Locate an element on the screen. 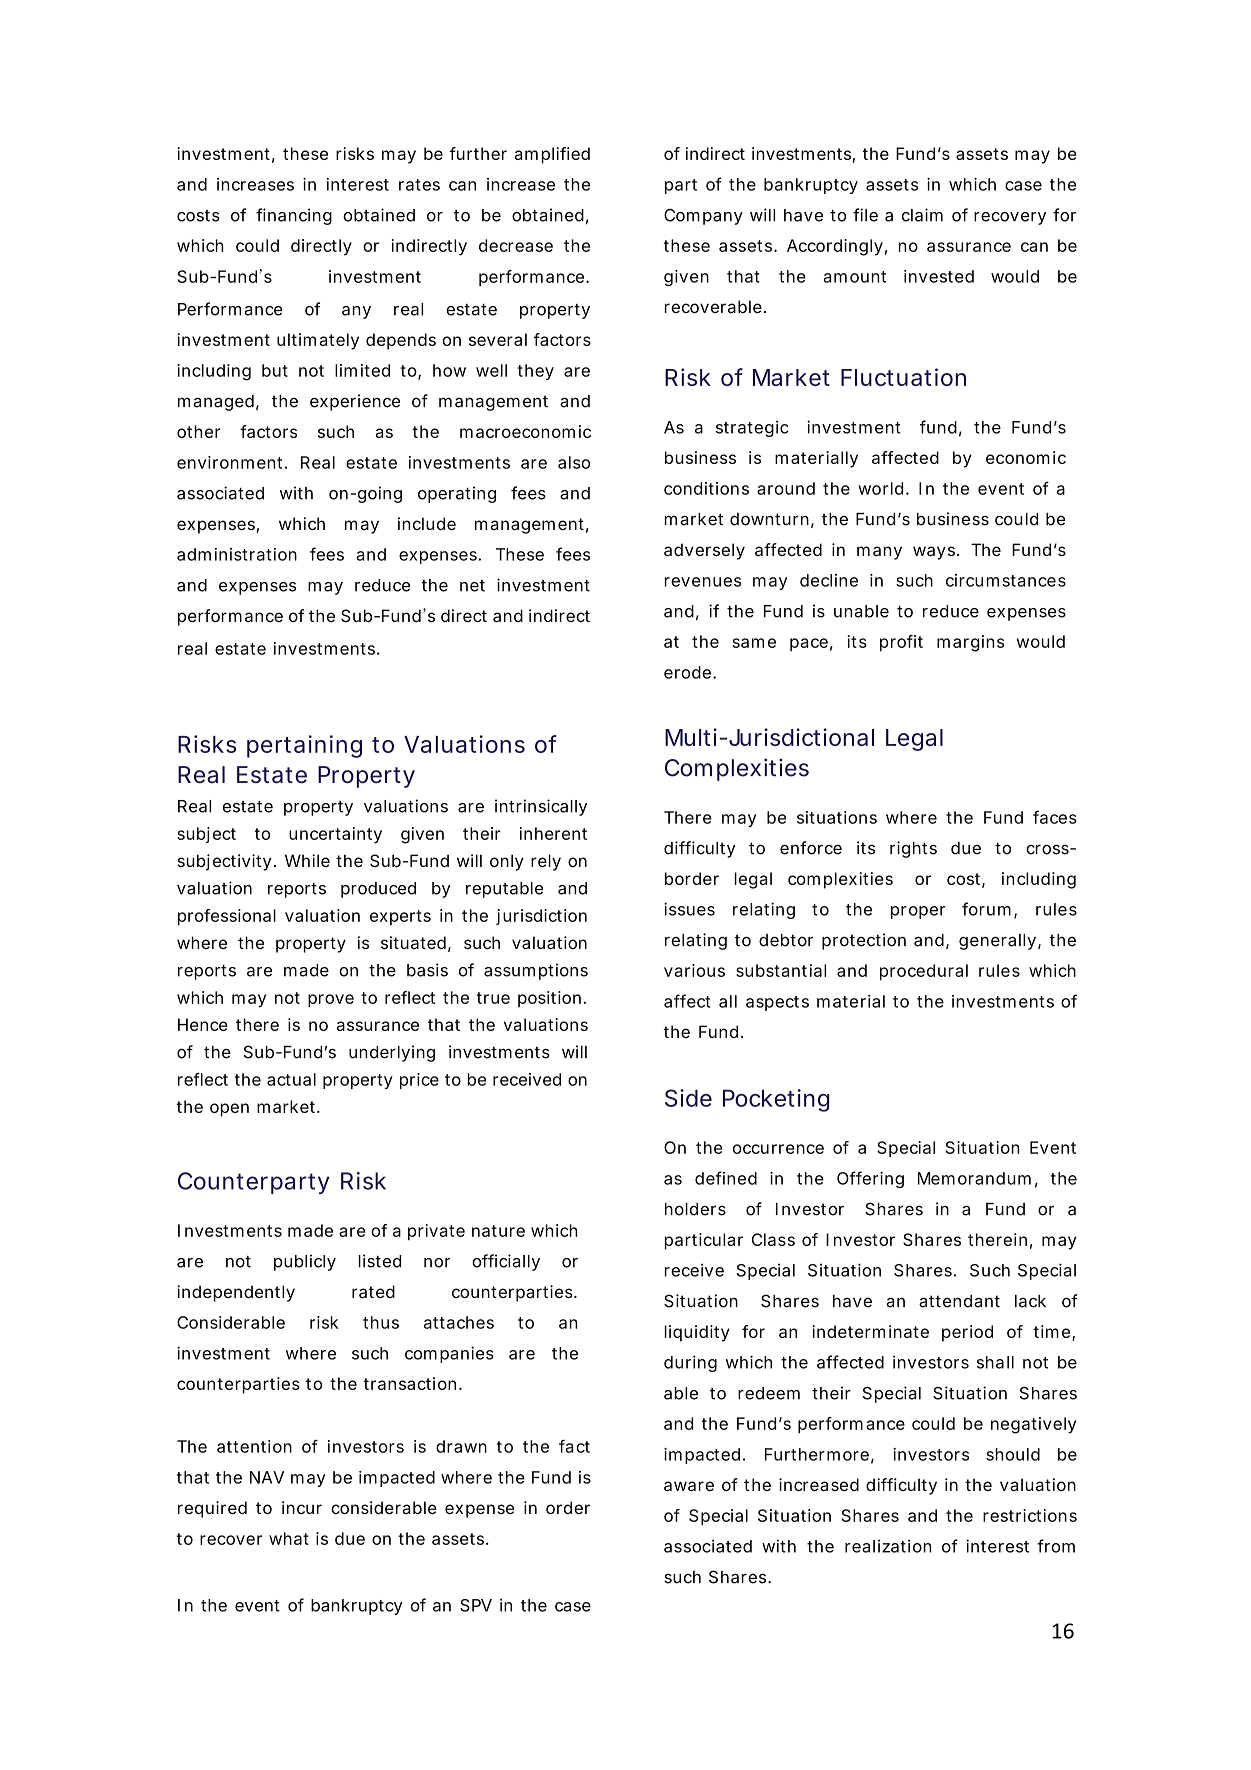 Image resolution: width=1251 pixels, height=1770 pixels. While is located at coordinates (307, 860).
